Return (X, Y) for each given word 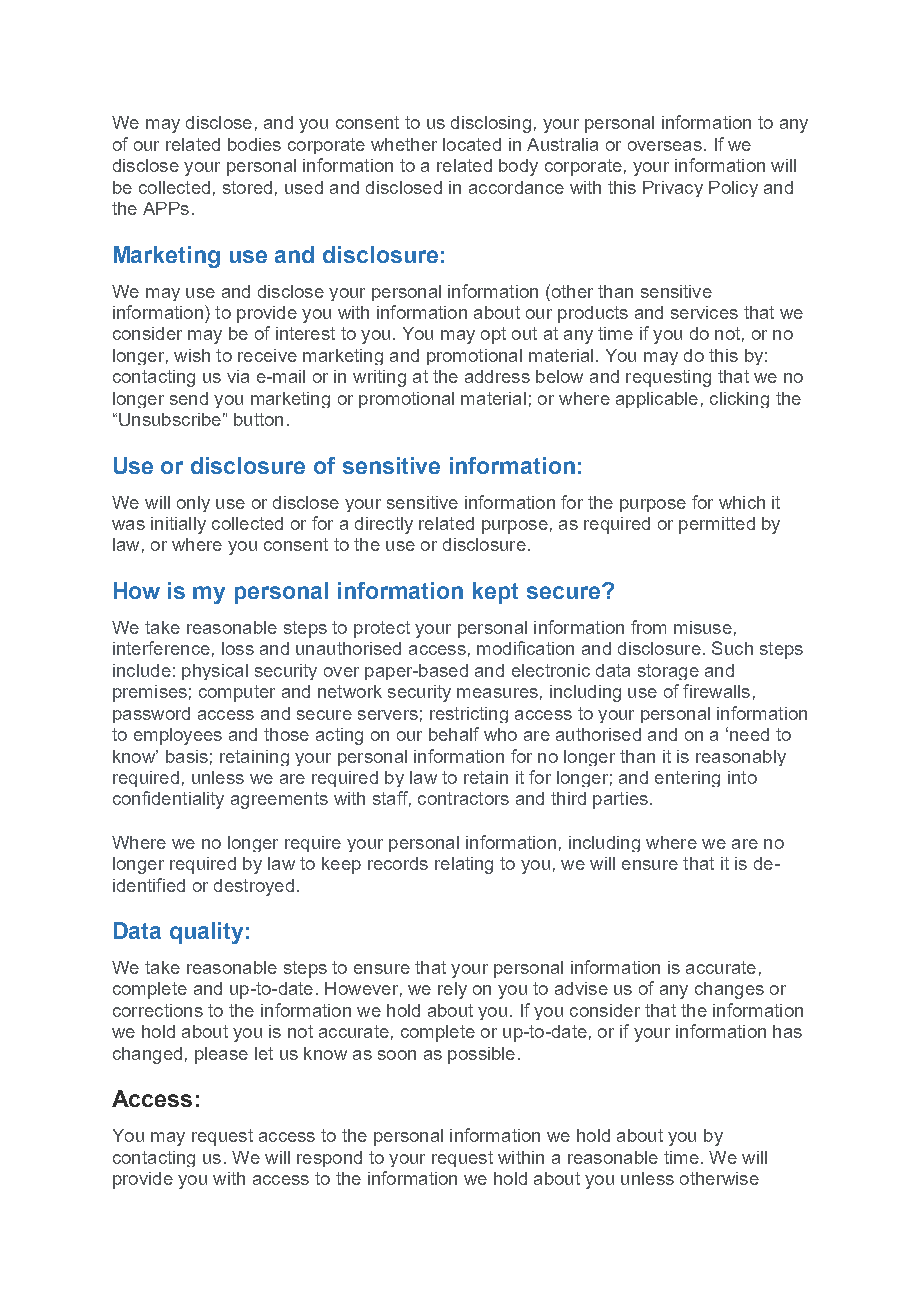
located (472, 144)
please (221, 1055)
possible (481, 1055)
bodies (254, 144)
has (787, 1031)
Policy (733, 189)
